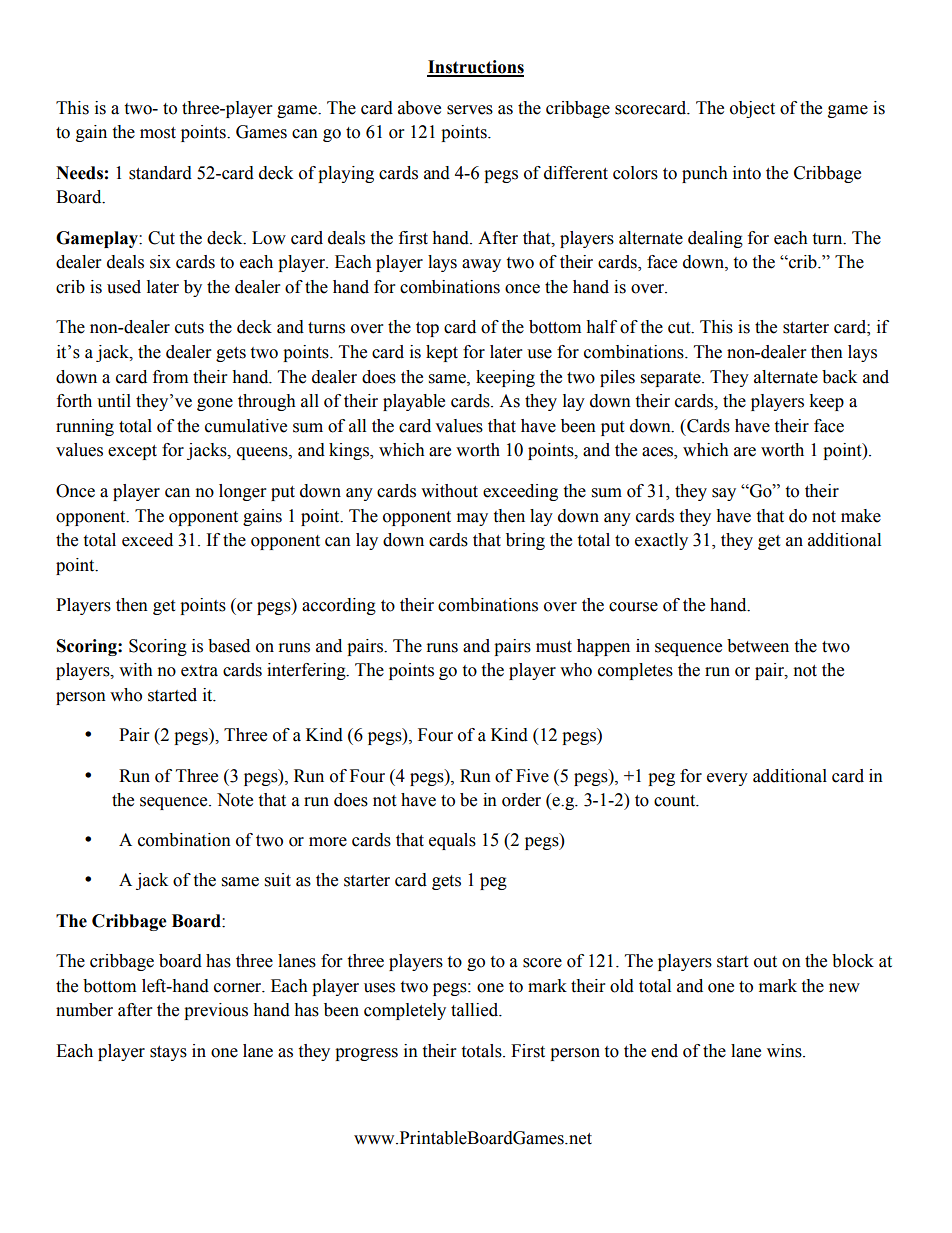  I want to click on cuts, so click(189, 328).
